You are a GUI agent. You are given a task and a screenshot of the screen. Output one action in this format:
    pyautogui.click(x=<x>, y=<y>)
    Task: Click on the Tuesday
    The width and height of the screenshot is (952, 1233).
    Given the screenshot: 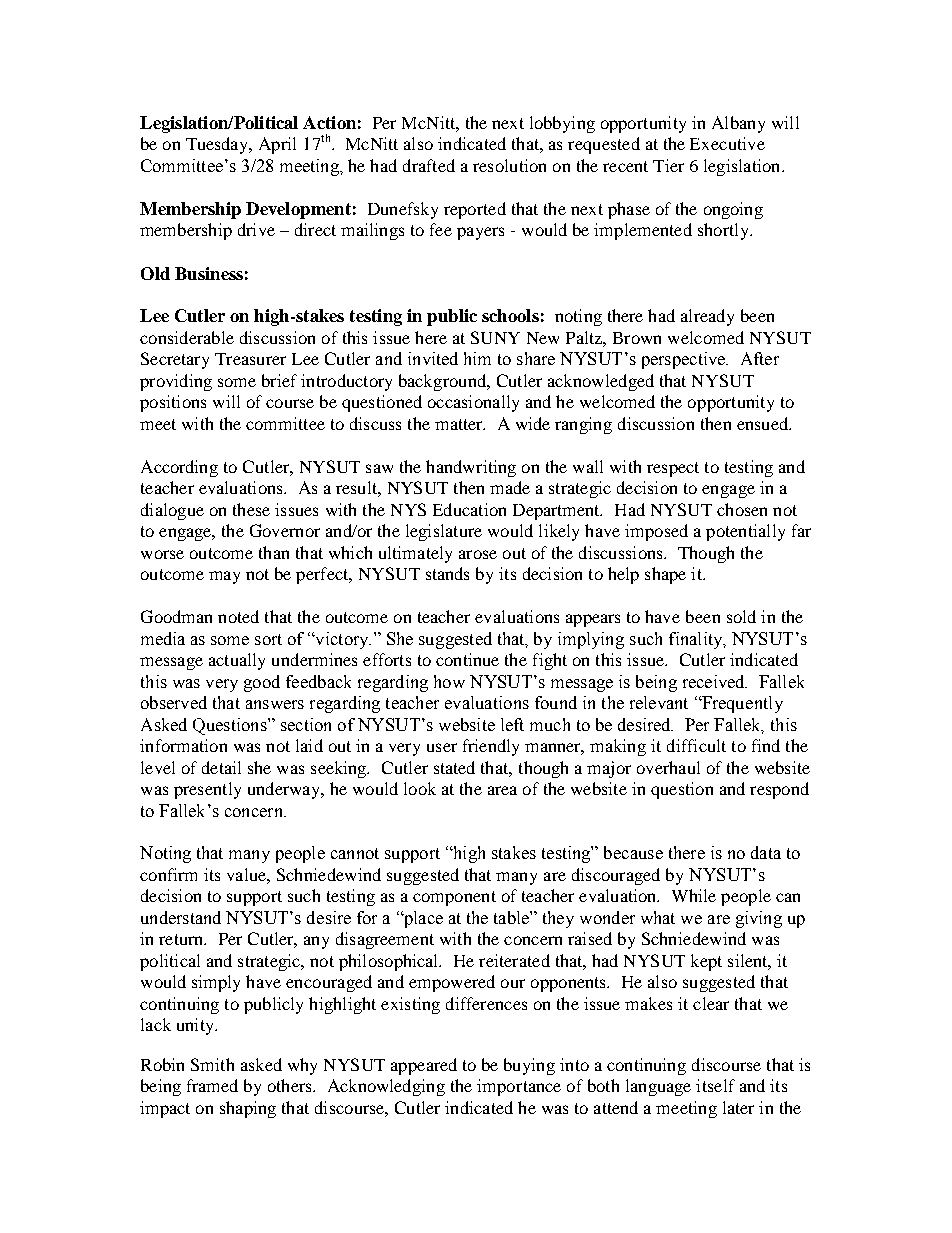 What is the action you would take?
    pyautogui.click(x=218, y=145)
